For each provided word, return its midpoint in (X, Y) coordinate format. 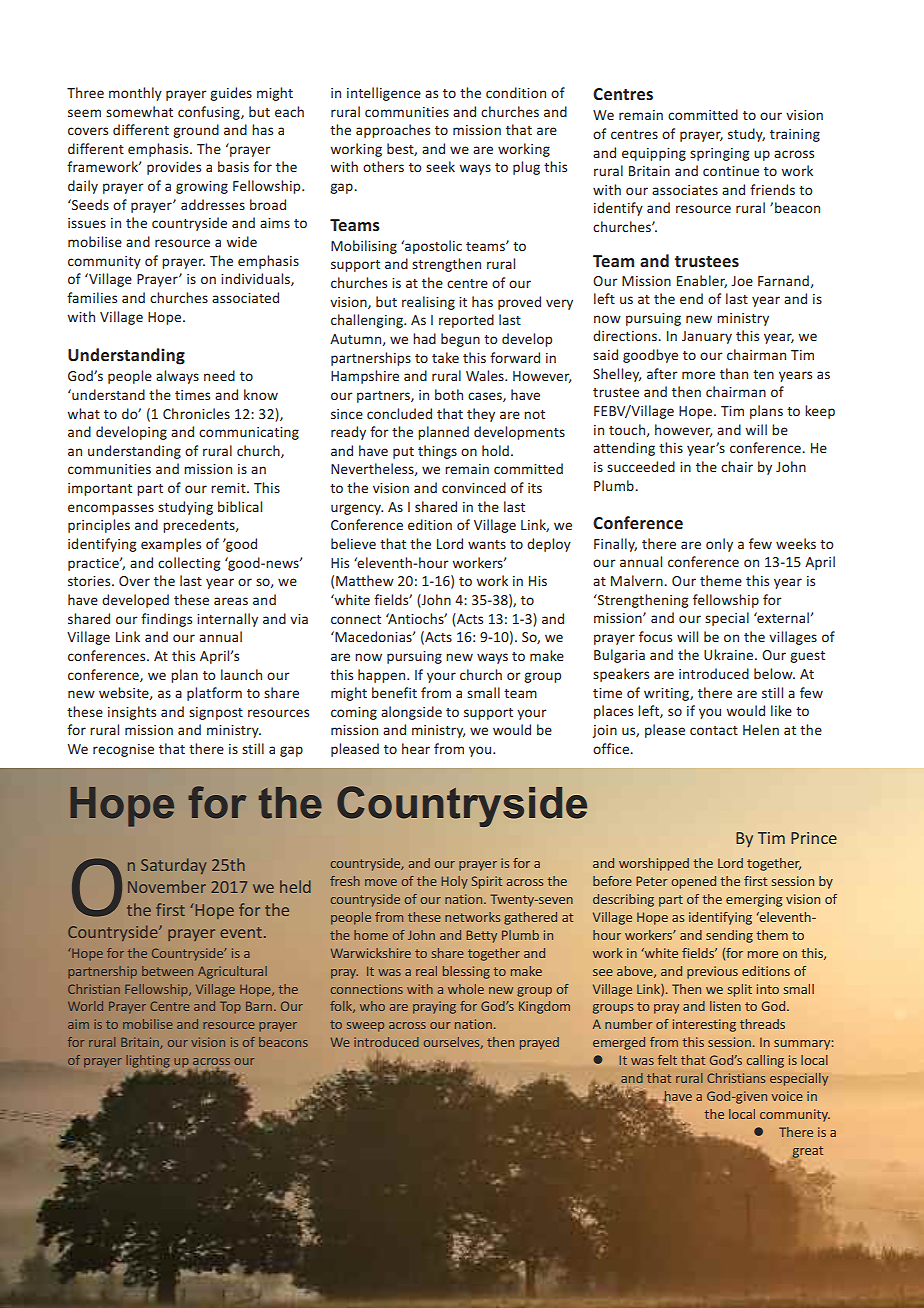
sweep (365, 1027)
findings (166, 620)
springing (719, 154)
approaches (393, 131)
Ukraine (730, 654)
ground (196, 131)
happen (383, 676)
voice (787, 1096)
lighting (148, 1061)
